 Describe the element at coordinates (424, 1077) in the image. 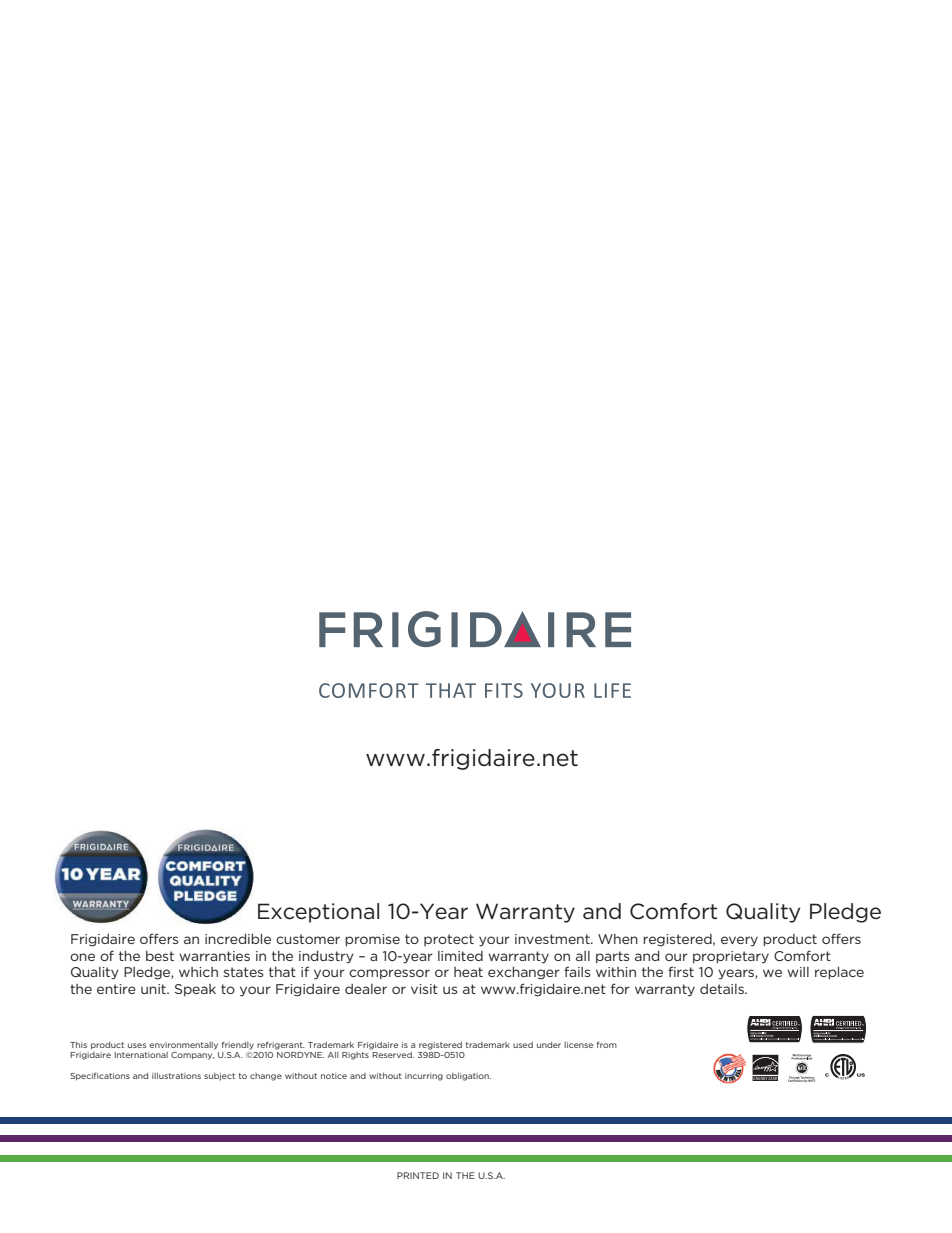

I see `incurring` at that location.
